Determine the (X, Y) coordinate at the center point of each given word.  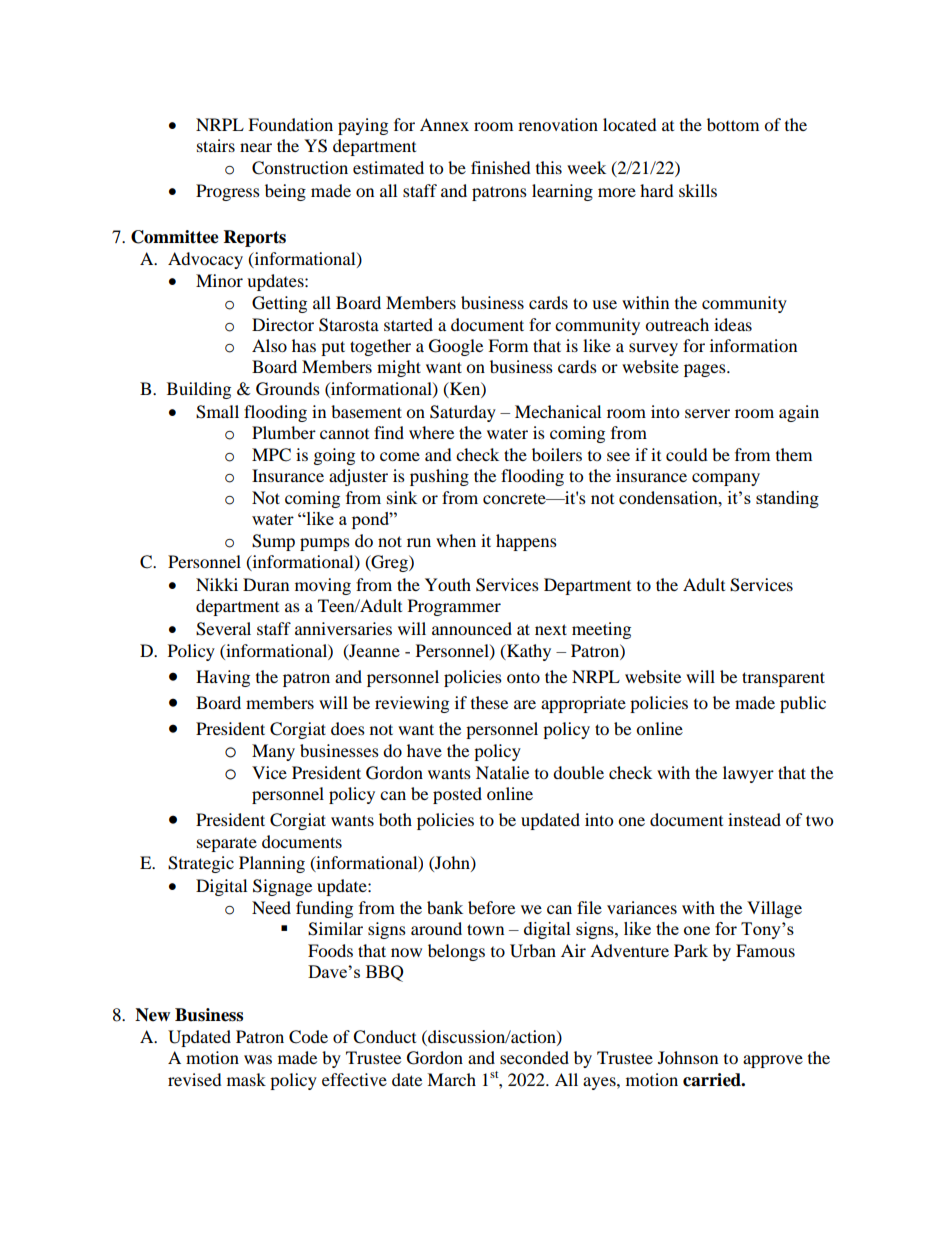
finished (501, 167)
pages (706, 370)
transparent (783, 679)
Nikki (217, 584)
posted (457, 795)
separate (227, 845)
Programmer (454, 607)
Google (456, 347)
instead (754, 819)
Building (199, 390)
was (258, 1059)
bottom (733, 124)
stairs (216, 145)
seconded (534, 1057)
